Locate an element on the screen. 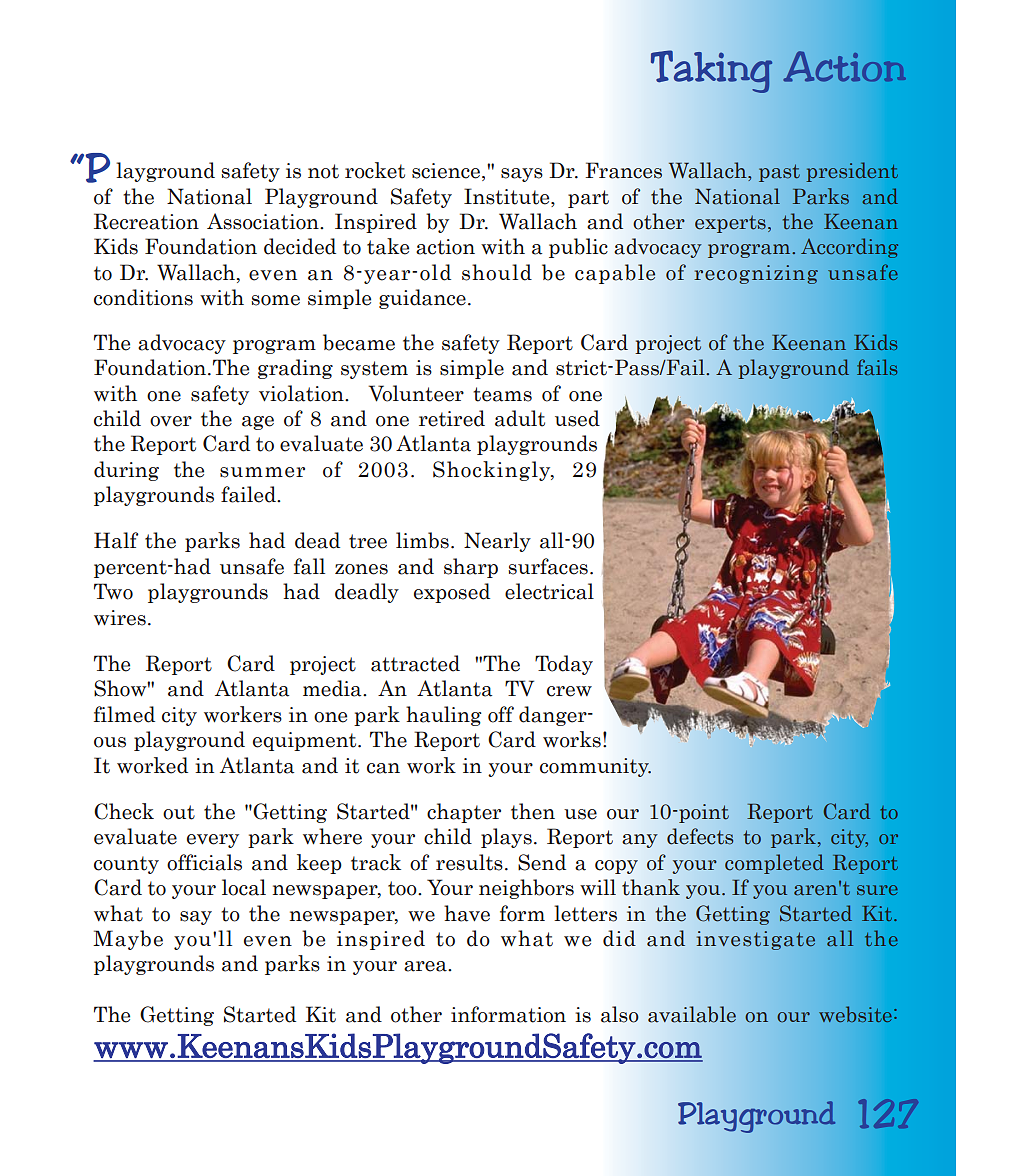 The height and width of the screenshot is (1176, 1017). Taking is located at coordinates (712, 71).
